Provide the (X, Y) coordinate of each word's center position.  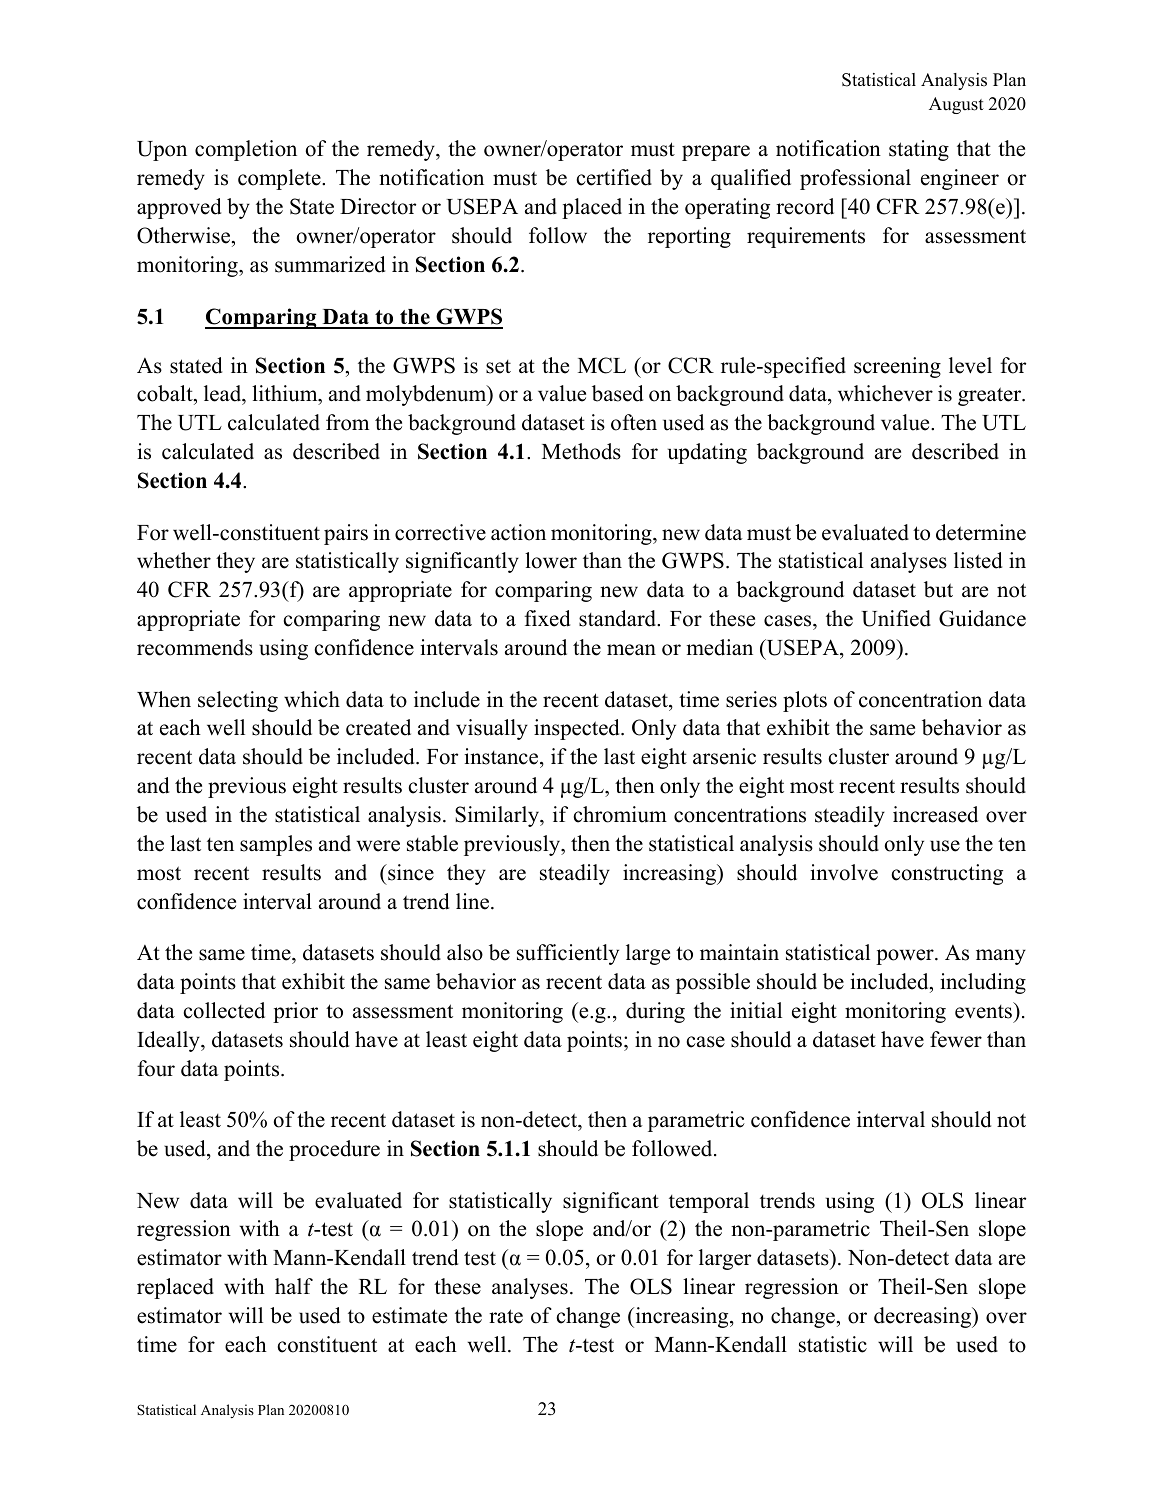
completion (246, 150)
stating (919, 150)
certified (614, 177)
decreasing (923, 1317)
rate (506, 1316)
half (294, 1286)
